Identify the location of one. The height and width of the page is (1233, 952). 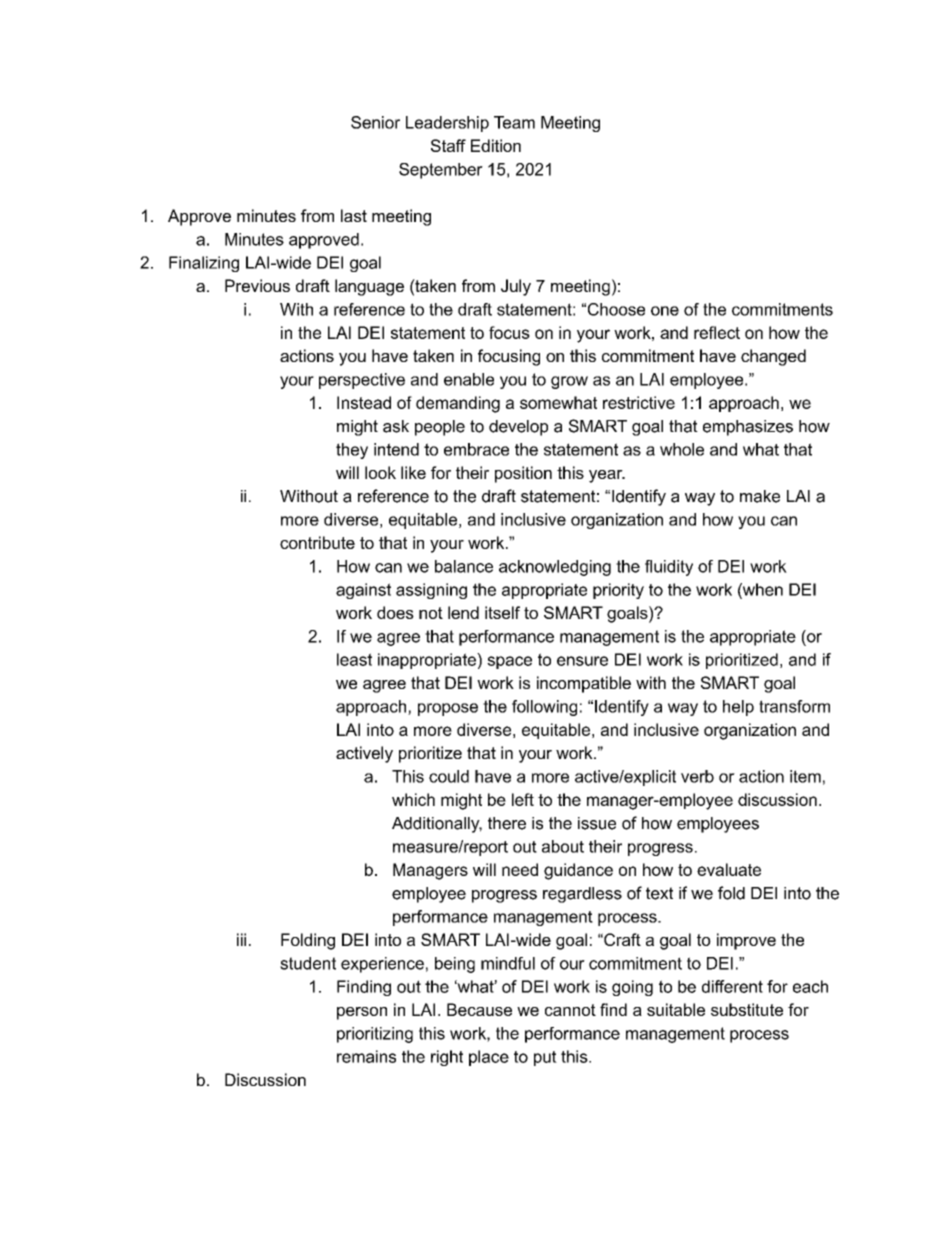
(665, 311).
